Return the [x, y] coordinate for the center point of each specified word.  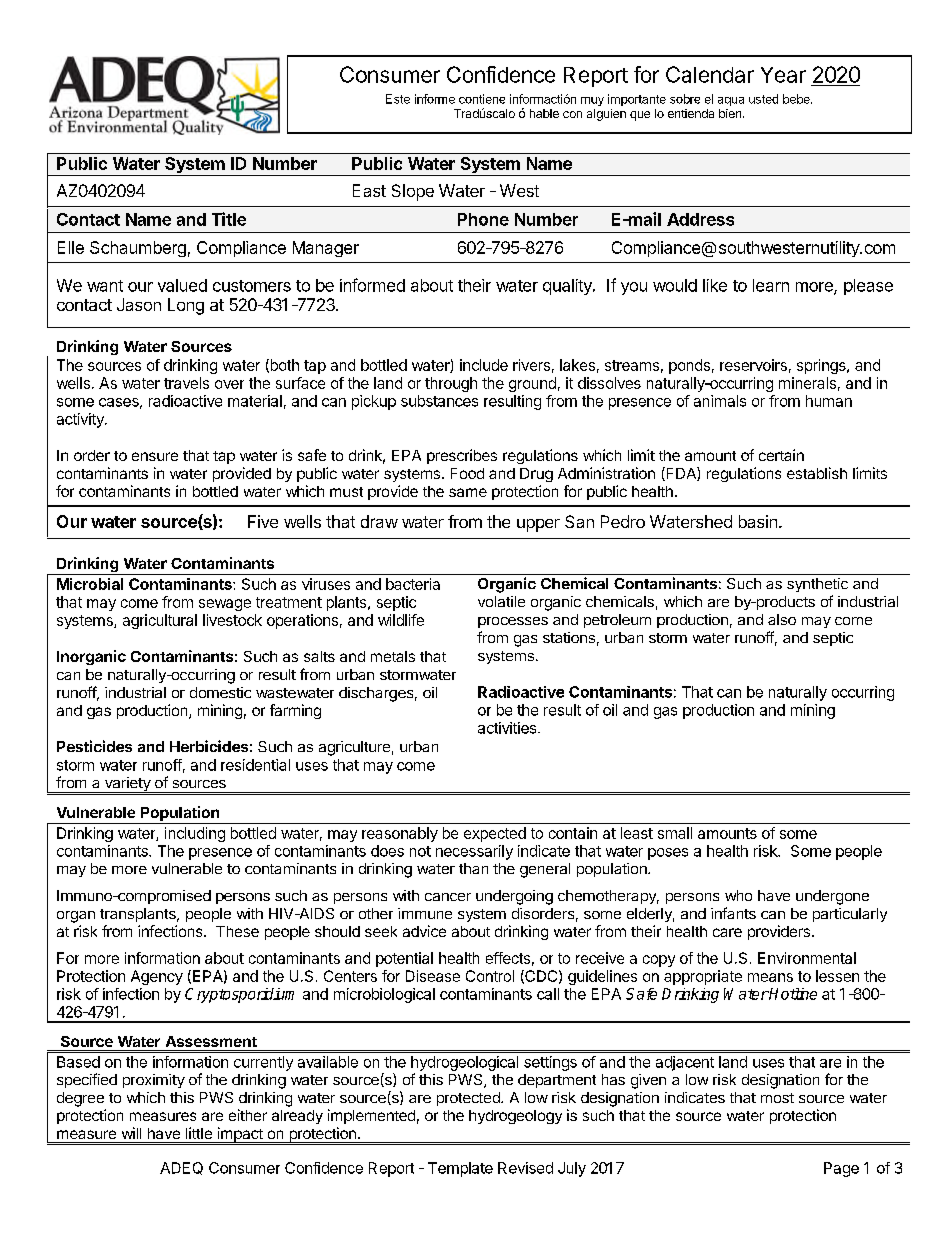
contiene [482, 99]
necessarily [474, 852]
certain [781, 455]
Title [229, 219]
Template [460, 1169]
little [199, 1133]
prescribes [462, 456]
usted [763, 99]
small [675, 833]
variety [127, 785]
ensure [155, 456]
